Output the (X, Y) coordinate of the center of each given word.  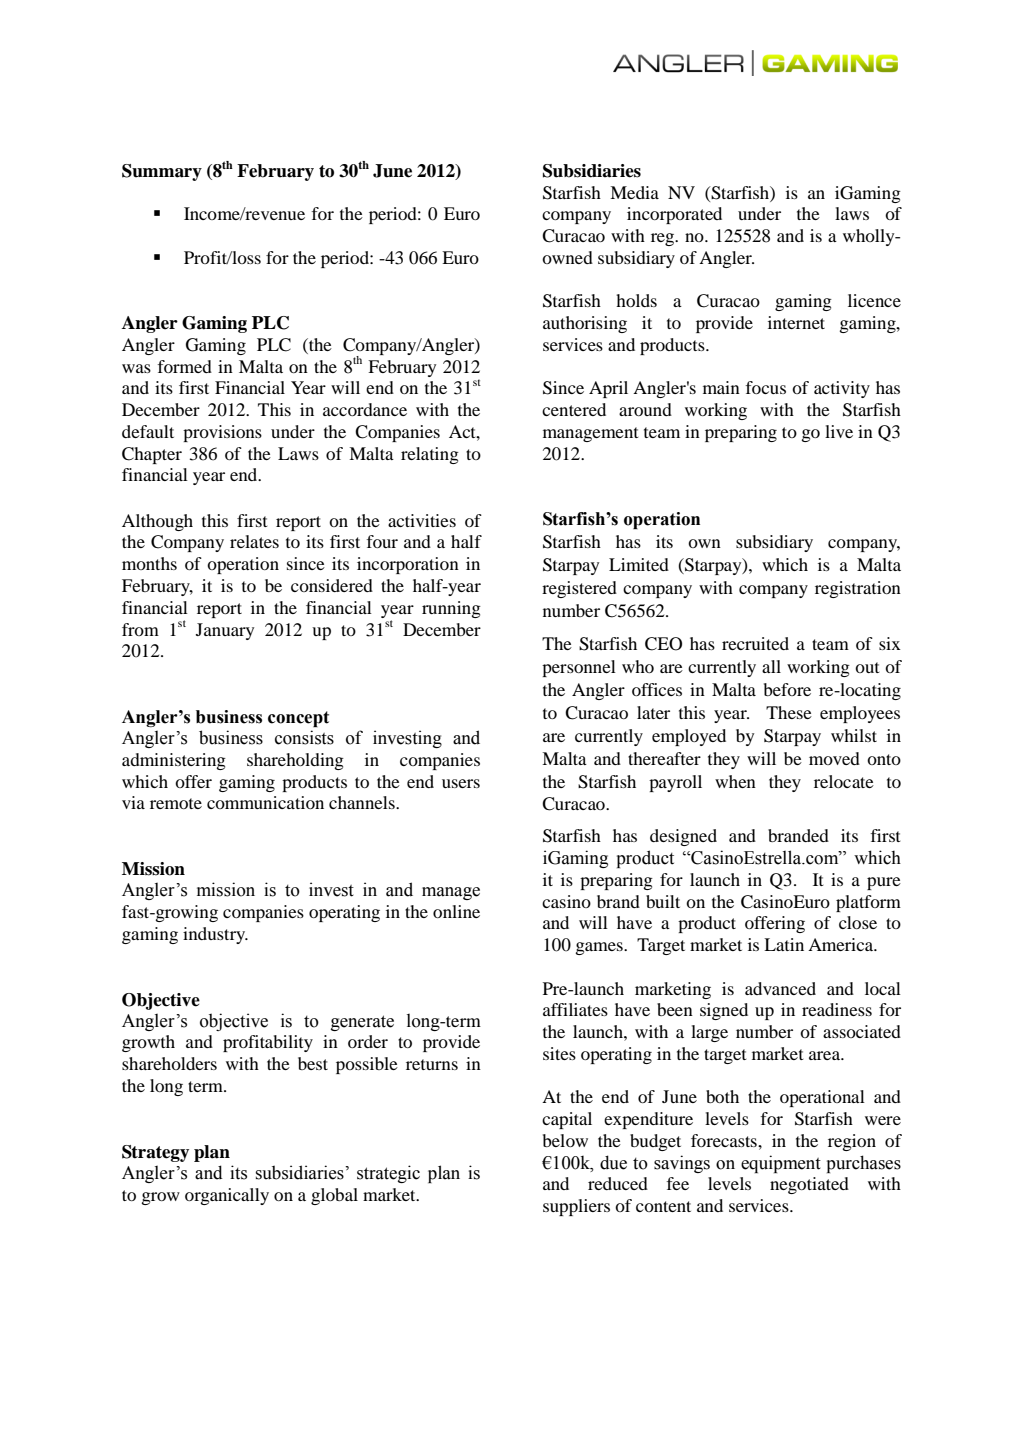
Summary (162, 172)
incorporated (674, 215)
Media (634, 192)
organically (227, 1196)
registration (858, 589)
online (456, 911)
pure (884, 883)
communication (265, 802)
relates (254, 541)
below (565, 1140)
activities (422, 520)
